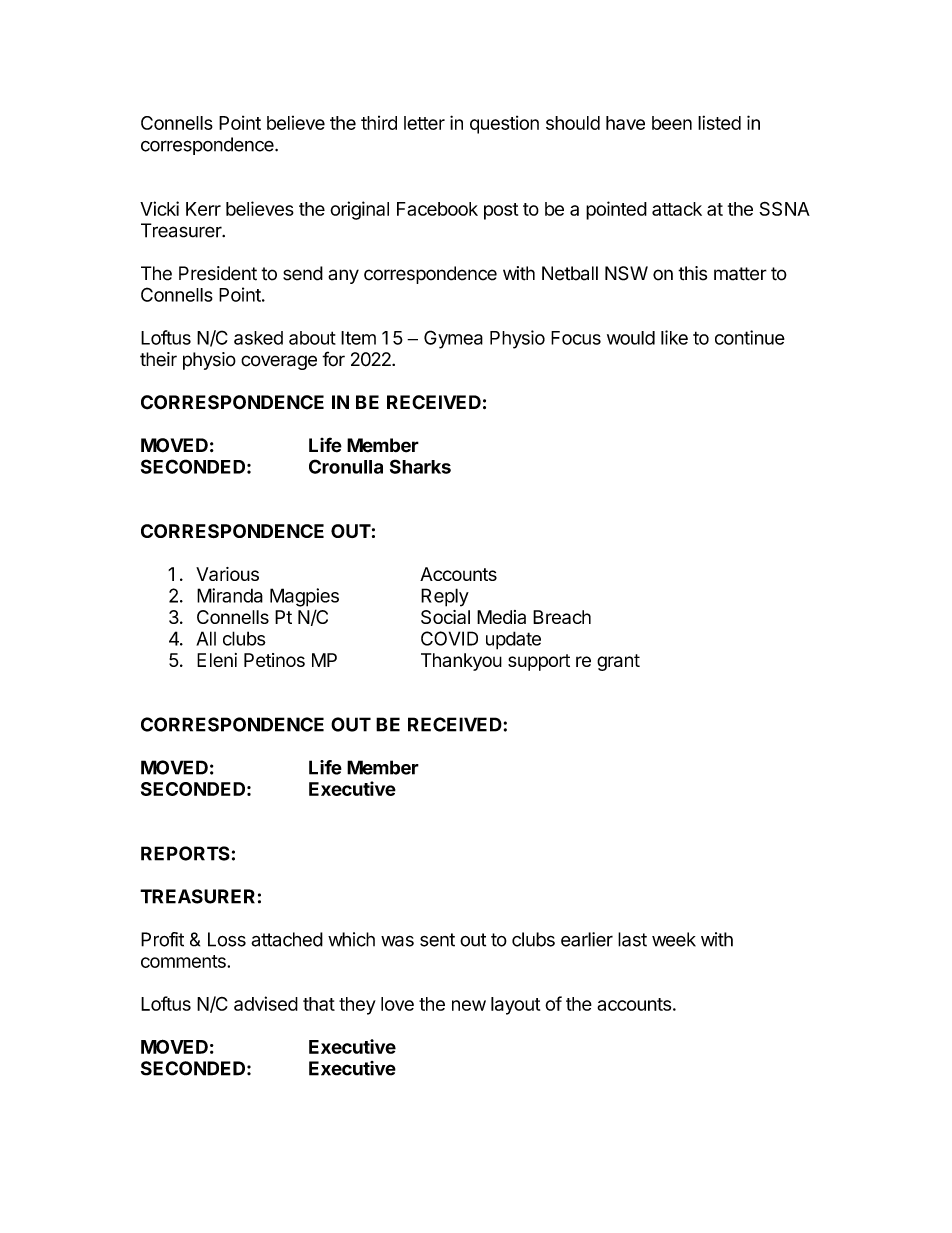 The image size is (952, 1233). What do you see at coordinates (185, 853) in the screenshot?
I see `REPORTS` at bounding box center [185, 853].
